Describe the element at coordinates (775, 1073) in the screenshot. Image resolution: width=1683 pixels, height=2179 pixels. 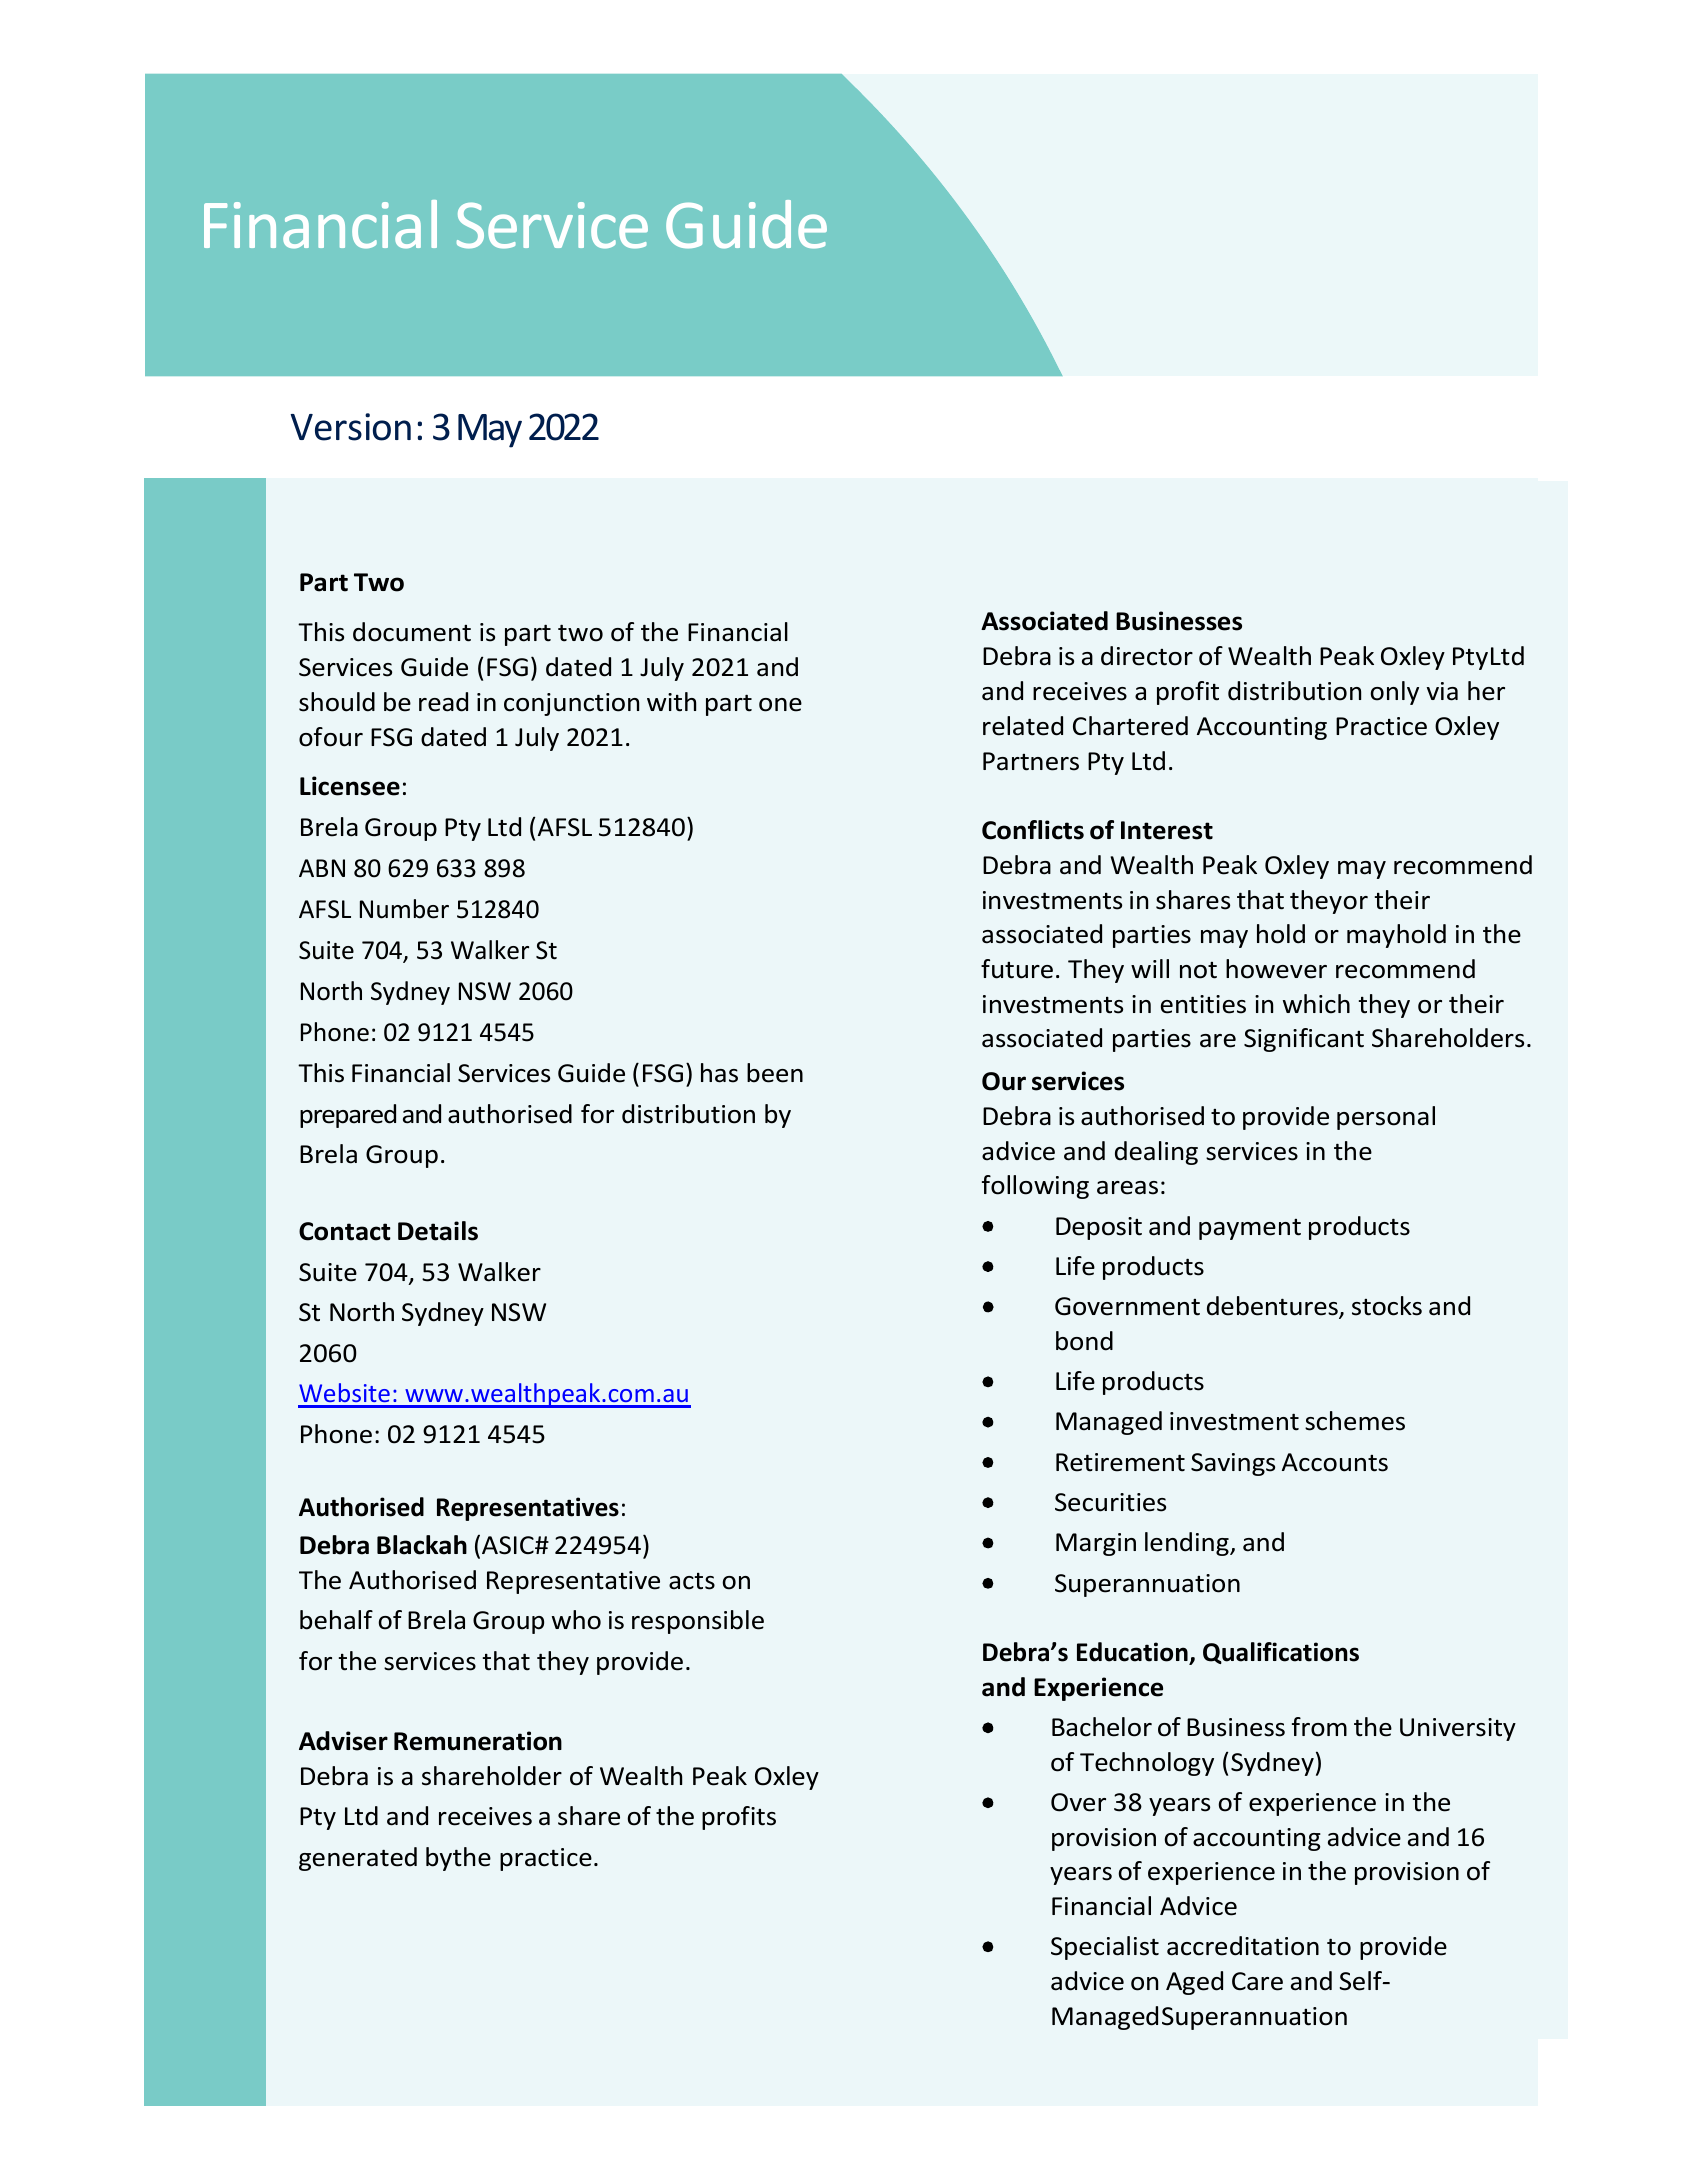
I see `been` at that location.
